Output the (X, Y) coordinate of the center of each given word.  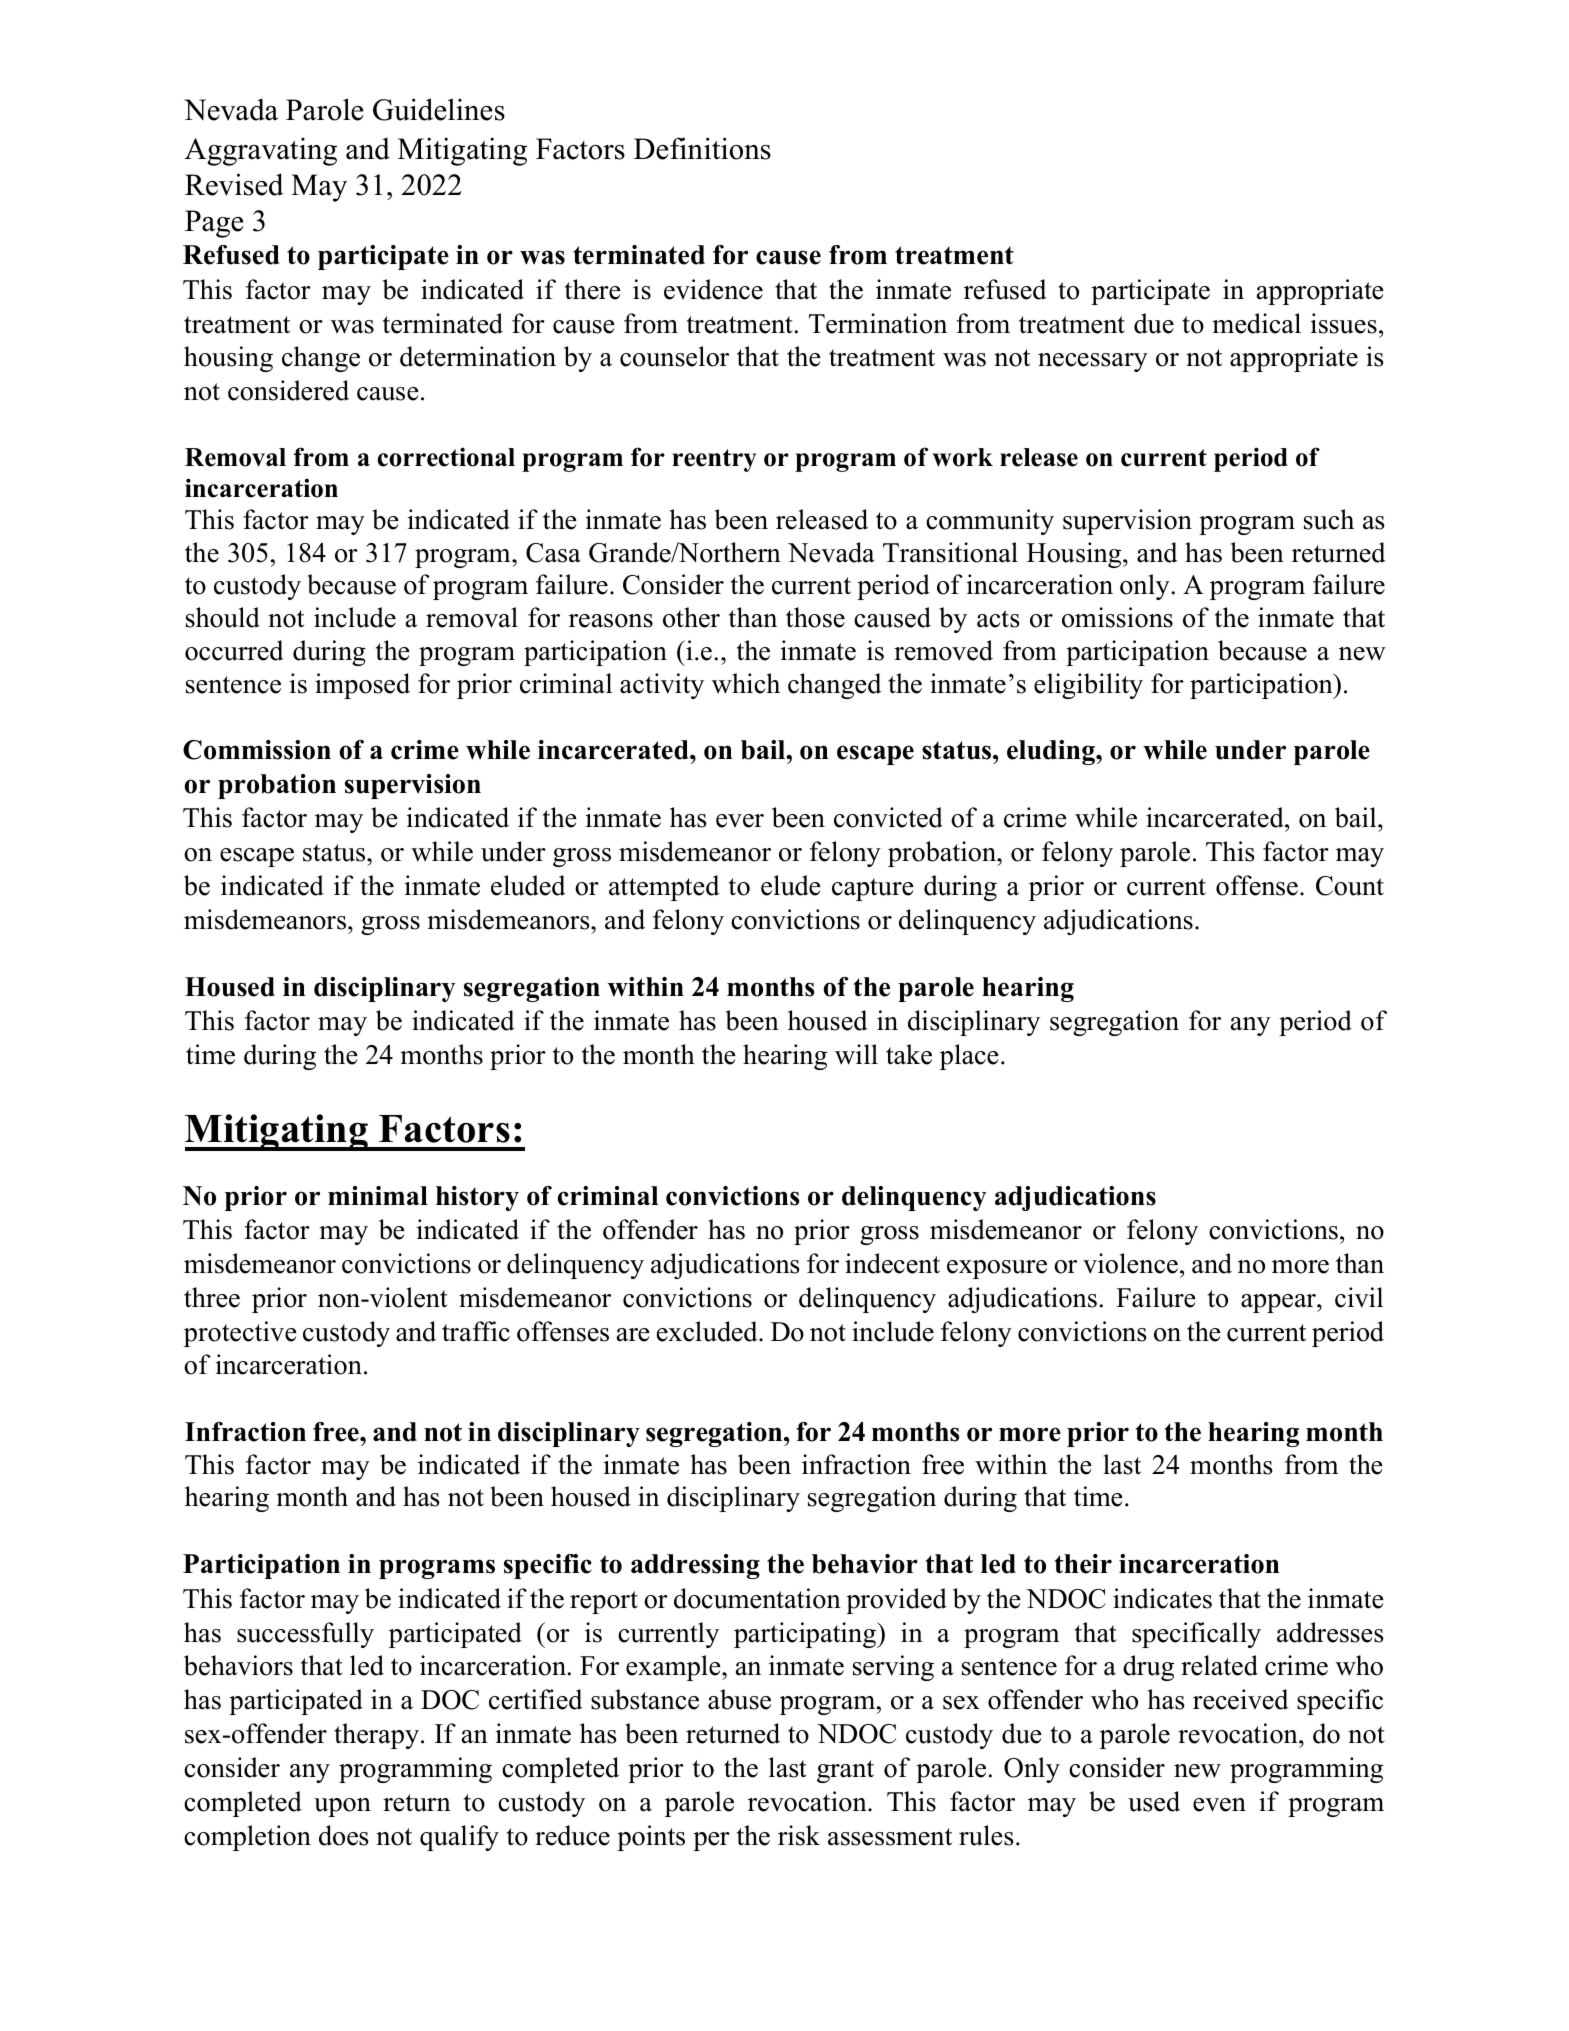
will (856, 1054)
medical (1256, 323)
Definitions (702, 148)
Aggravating (261, 151)
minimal (378, 1195)
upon (342, 1807)
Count (1350, 886)
